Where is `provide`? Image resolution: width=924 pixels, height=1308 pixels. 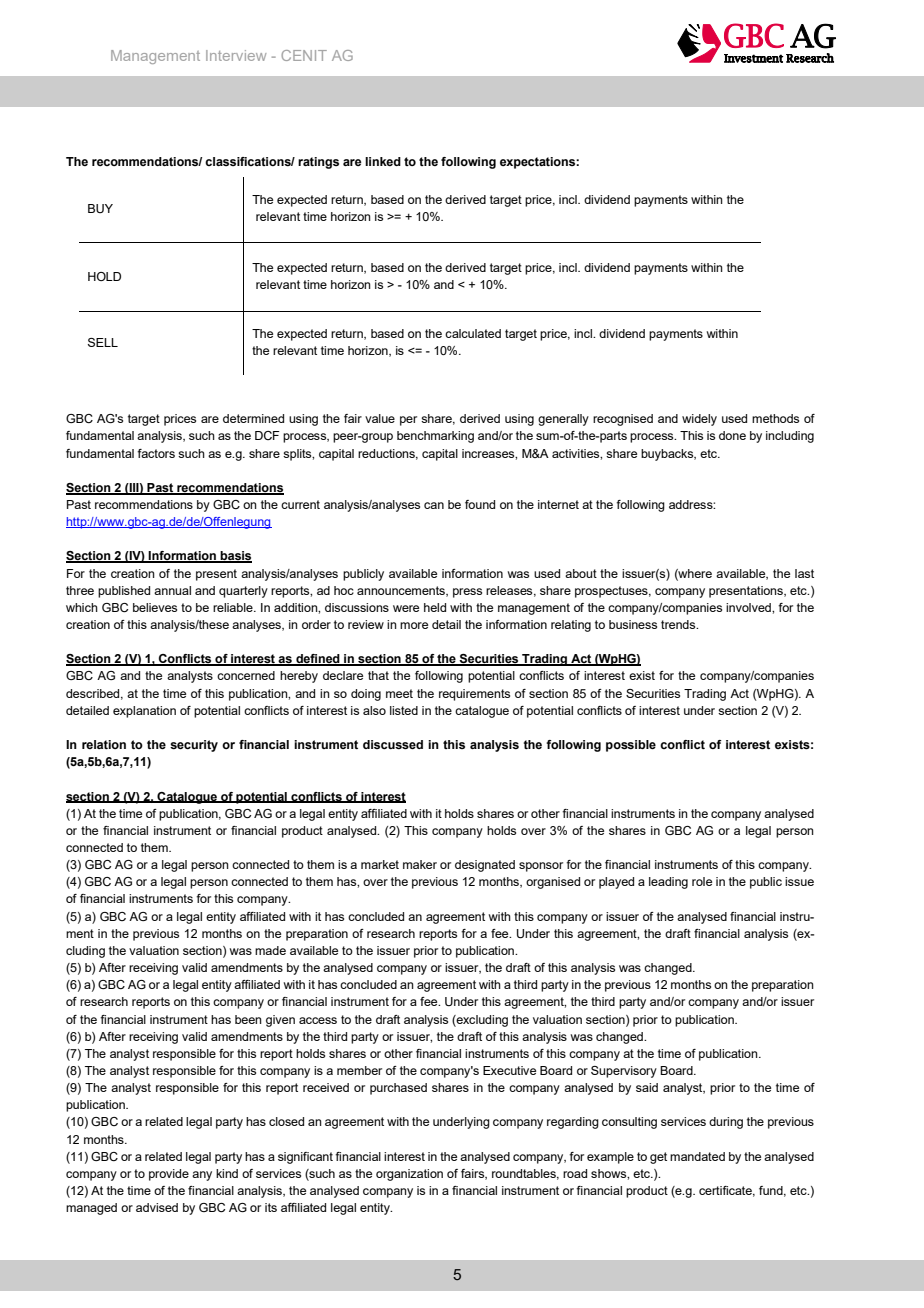 provide is located at coordinates (169, 1175).
